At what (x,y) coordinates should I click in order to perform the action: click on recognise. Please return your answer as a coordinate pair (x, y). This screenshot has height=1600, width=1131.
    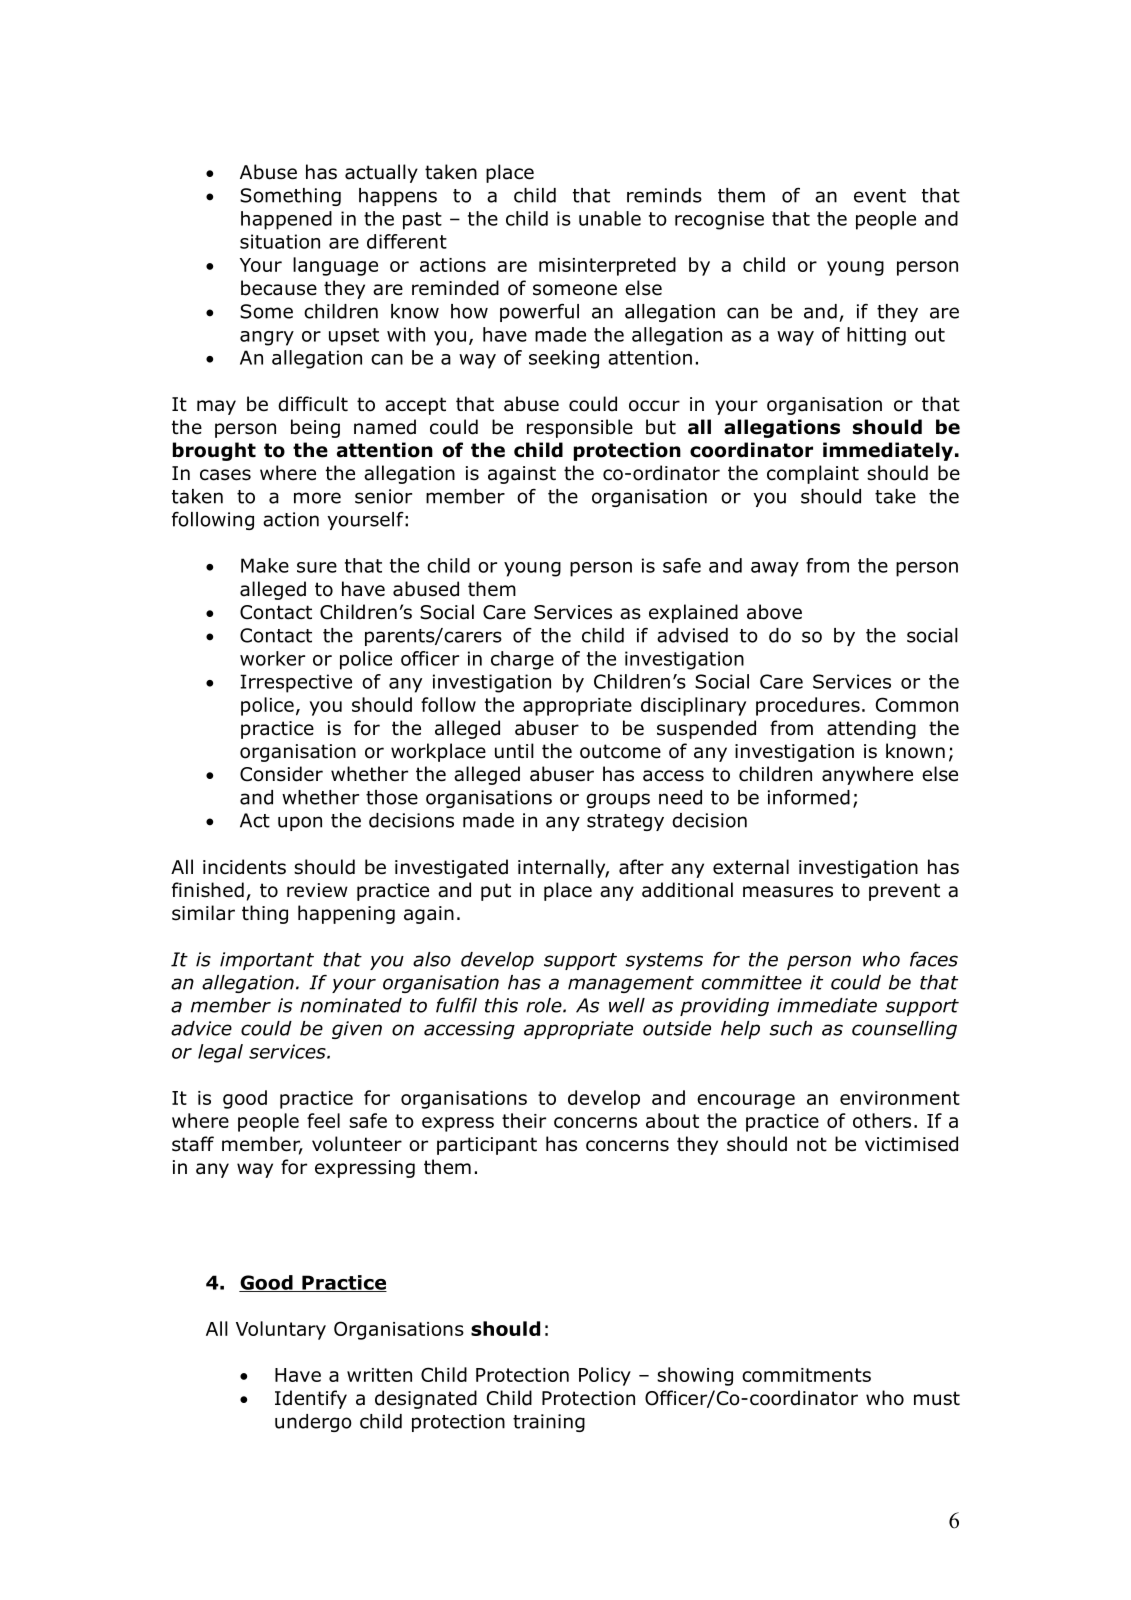
    Looking at the image, I should click on (719, 220).
